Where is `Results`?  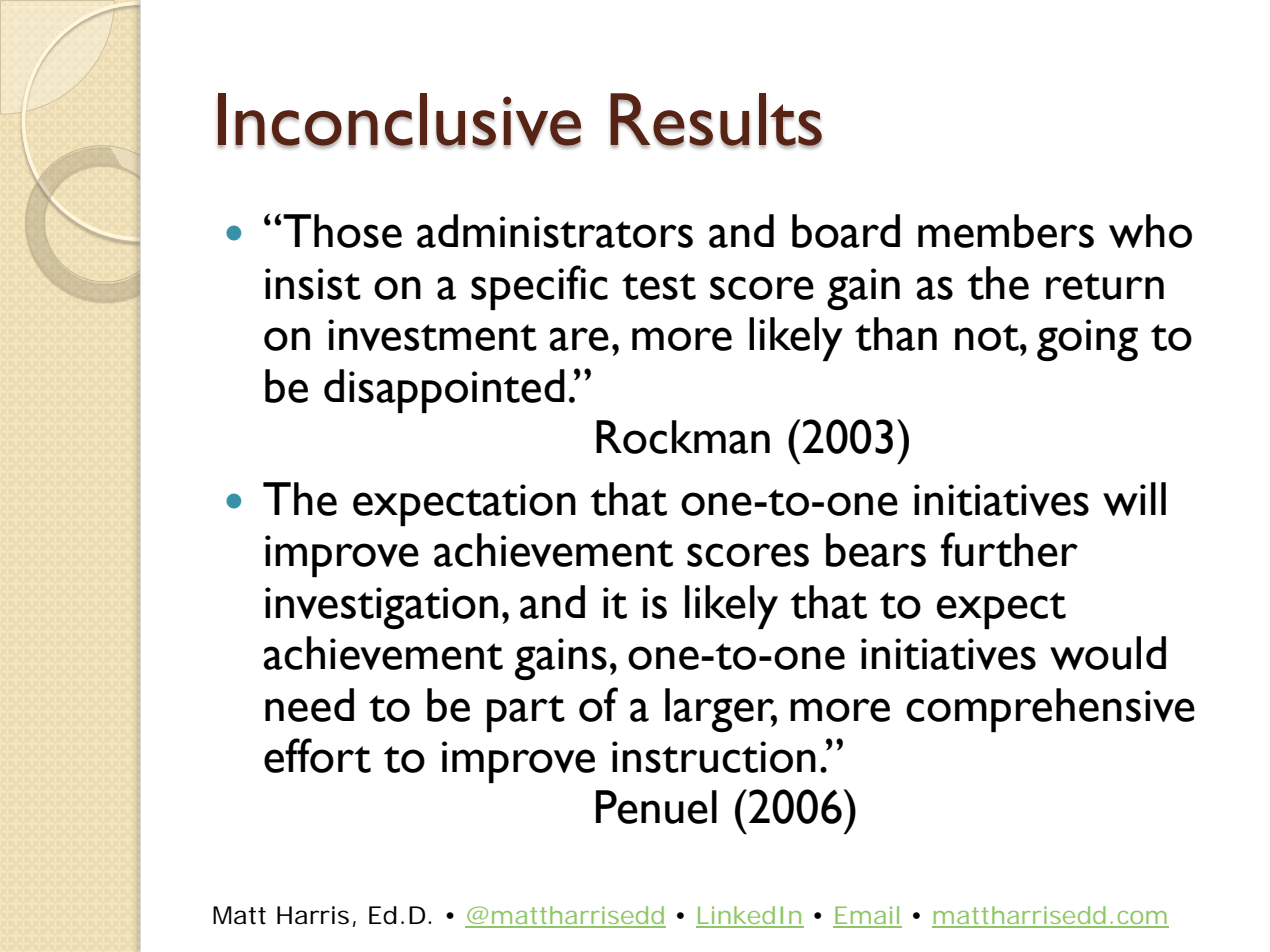
Results is located at coordinates (716, 120).
